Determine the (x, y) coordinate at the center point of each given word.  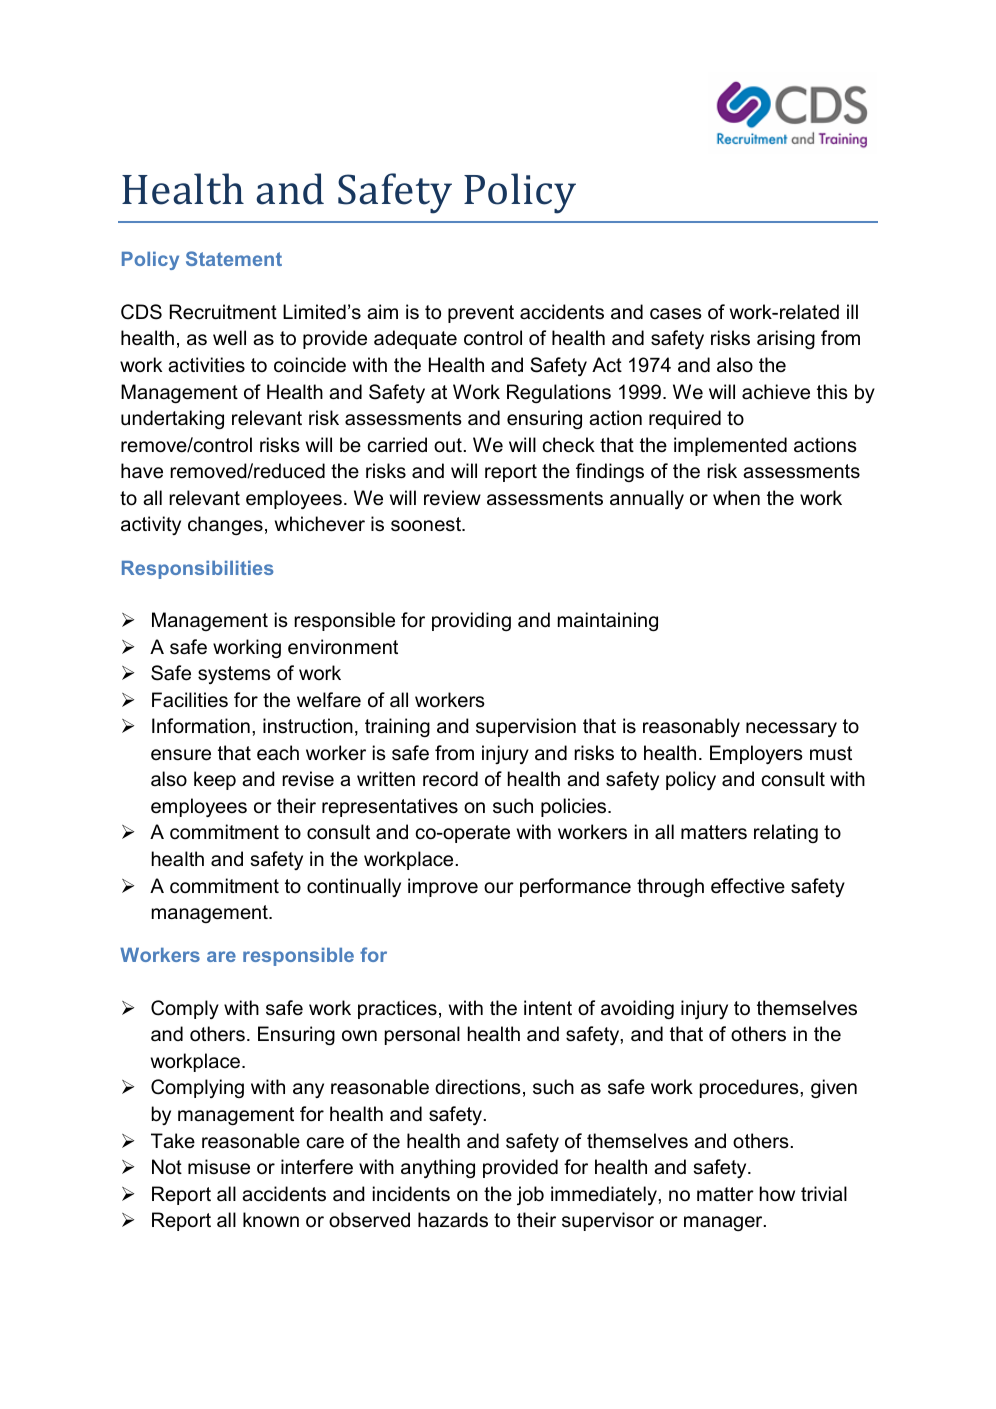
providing (471, 621)
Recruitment (223, 312)
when (736, 498)
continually (354, 887)
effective (748, 886)
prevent (481, 314)
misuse (219, 1167)
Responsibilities (198, 570)
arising (786, 339)
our (499, 888)
